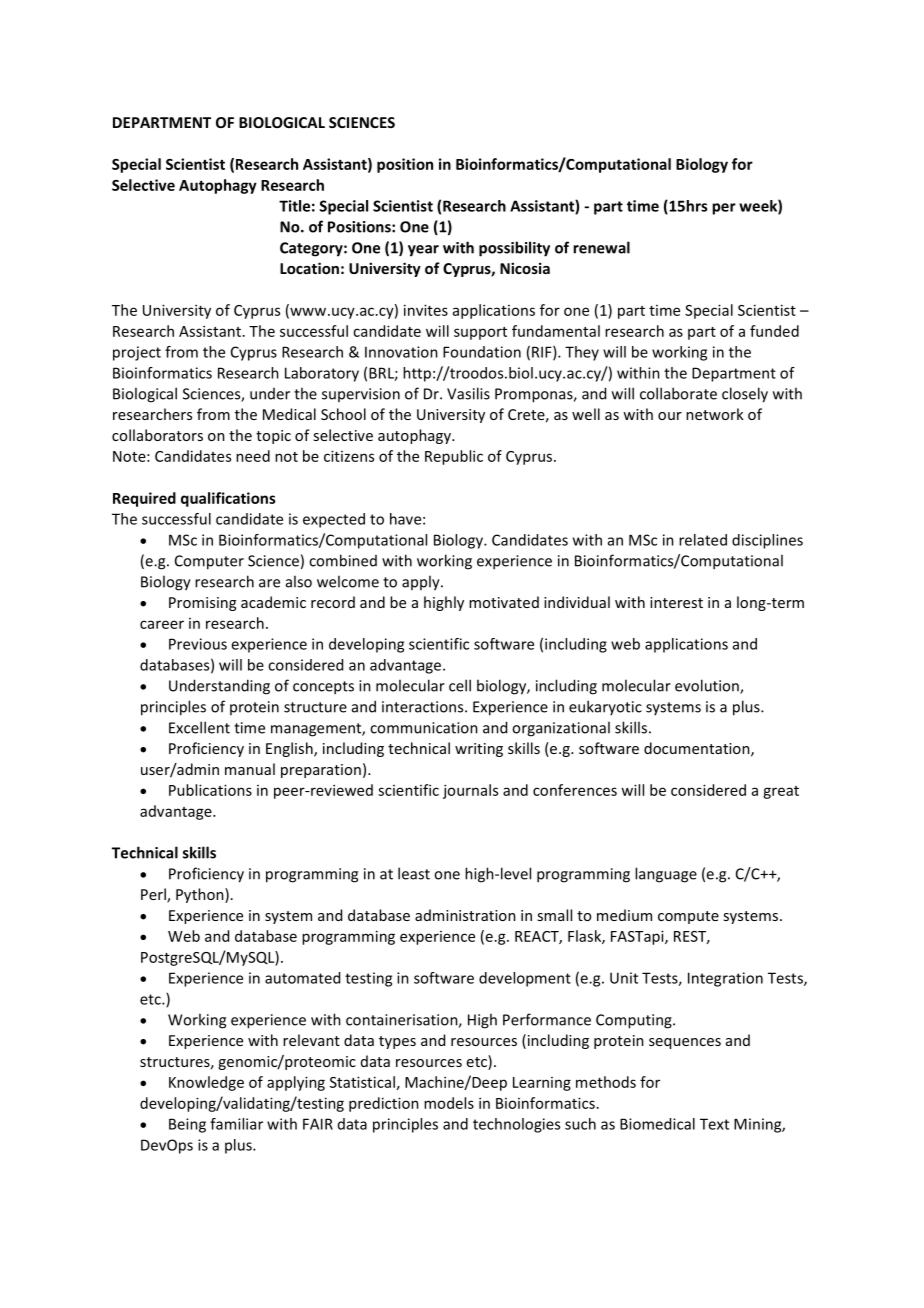 Image resolution: width=924 pixels, height=1308 pixels. What do you see at coordinates (449, 1103) in the page?
I see `models` at bounding box center [449, 1103].
